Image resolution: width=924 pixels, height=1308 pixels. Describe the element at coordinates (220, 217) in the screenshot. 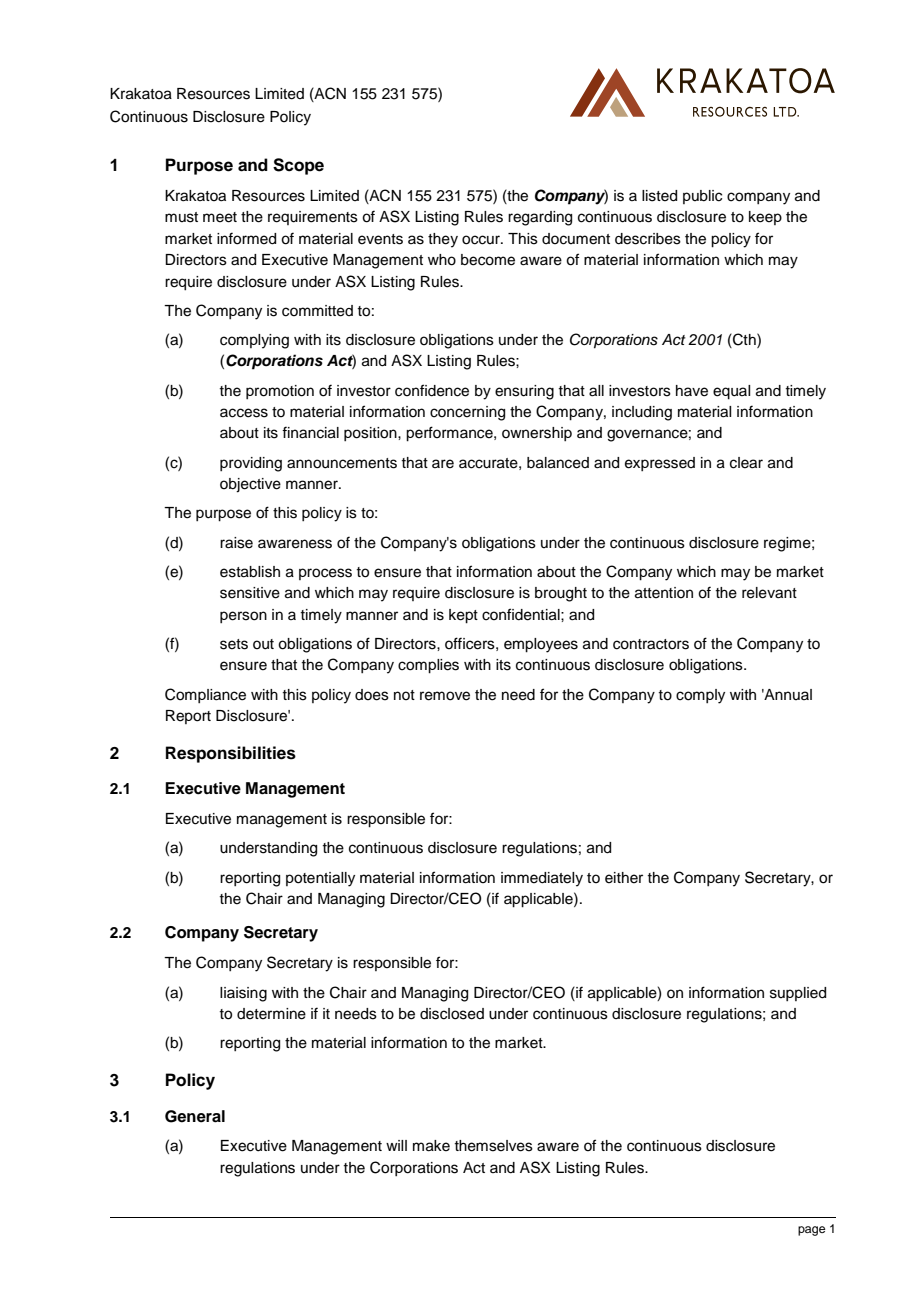

I see `meet` at that location.
